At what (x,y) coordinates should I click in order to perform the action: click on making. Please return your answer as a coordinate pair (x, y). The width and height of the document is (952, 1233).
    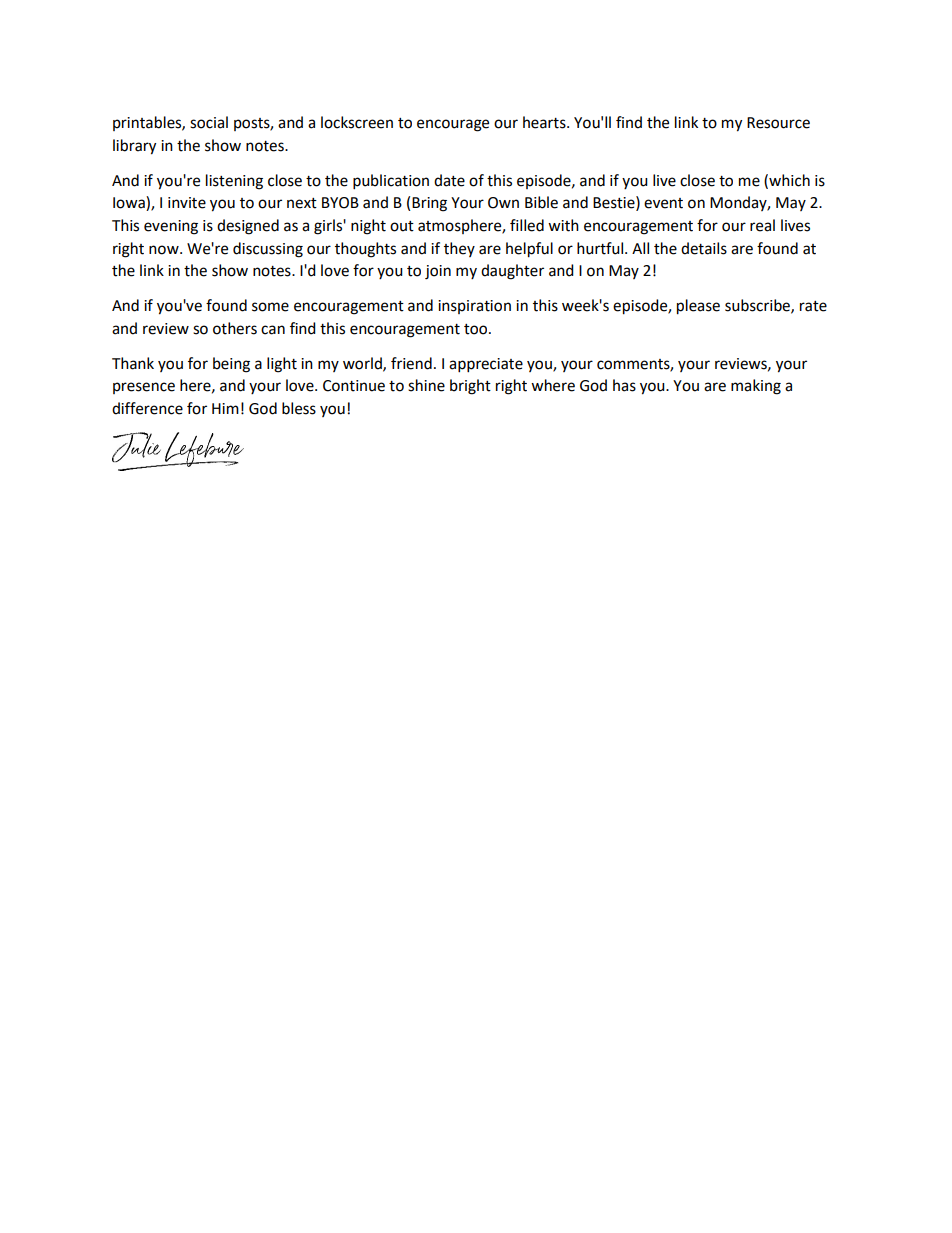
    Looking at the image, I should click on (756, 387).
